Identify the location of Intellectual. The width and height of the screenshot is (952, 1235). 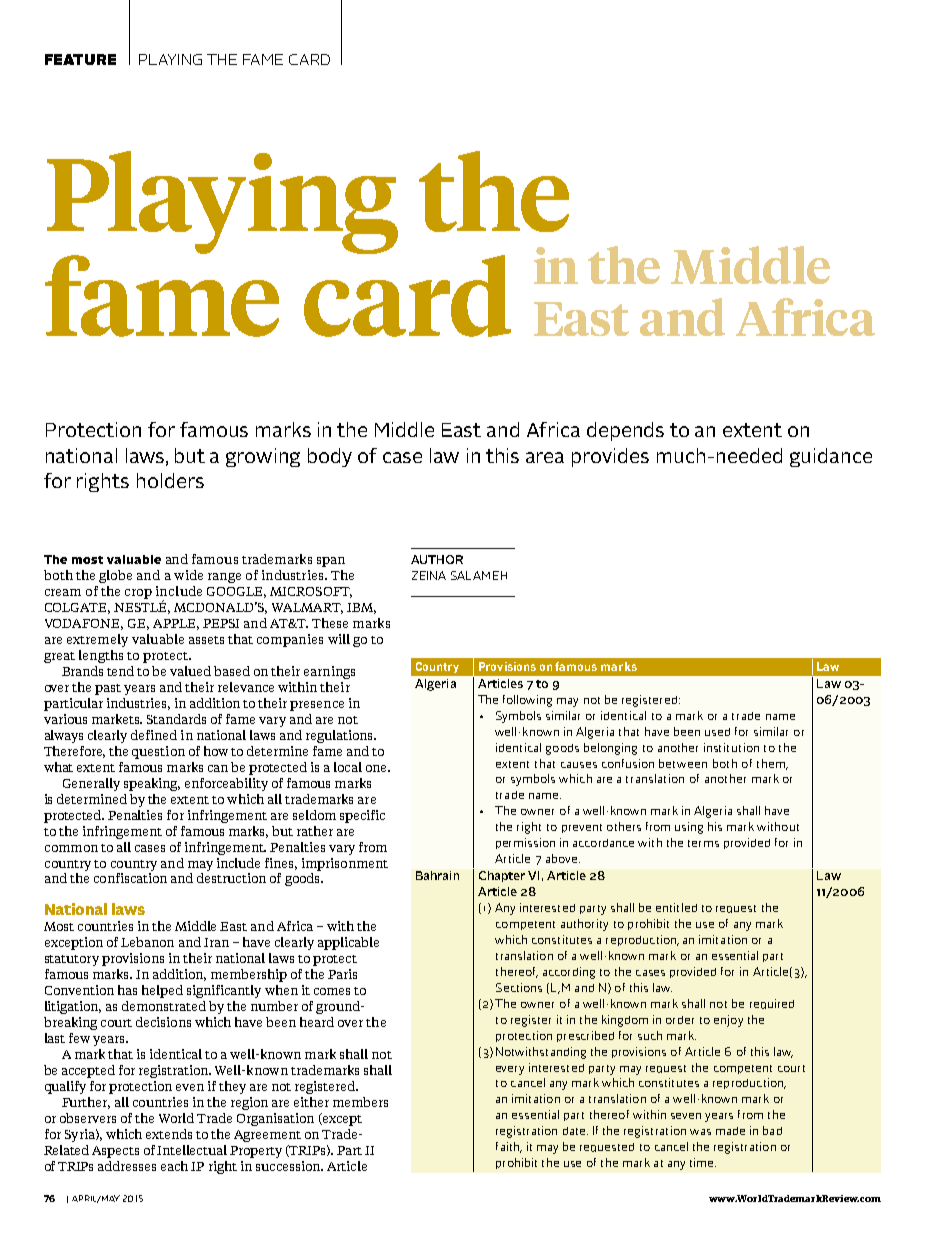
(192, 1150).
